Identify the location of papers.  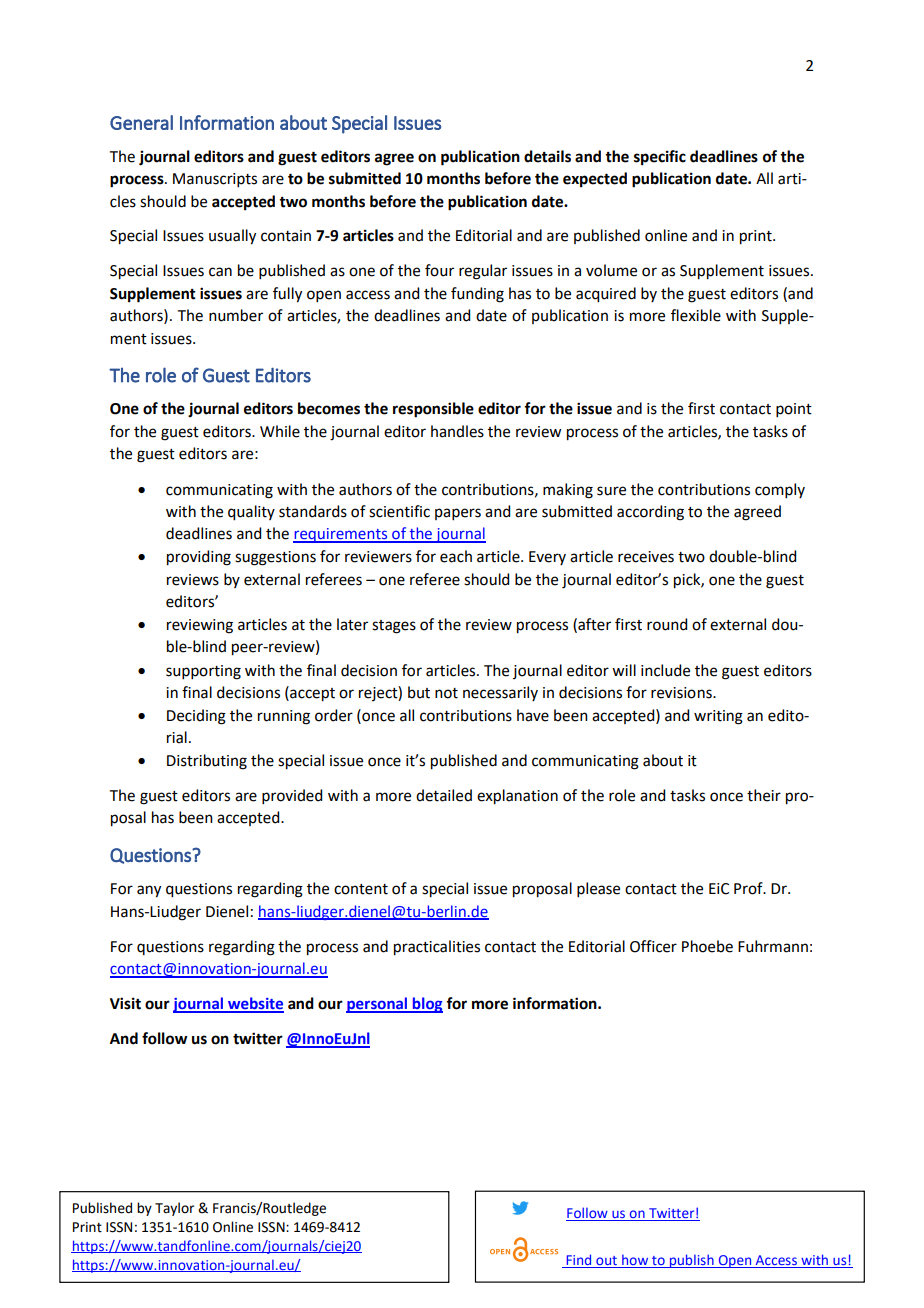
(458, 514).
